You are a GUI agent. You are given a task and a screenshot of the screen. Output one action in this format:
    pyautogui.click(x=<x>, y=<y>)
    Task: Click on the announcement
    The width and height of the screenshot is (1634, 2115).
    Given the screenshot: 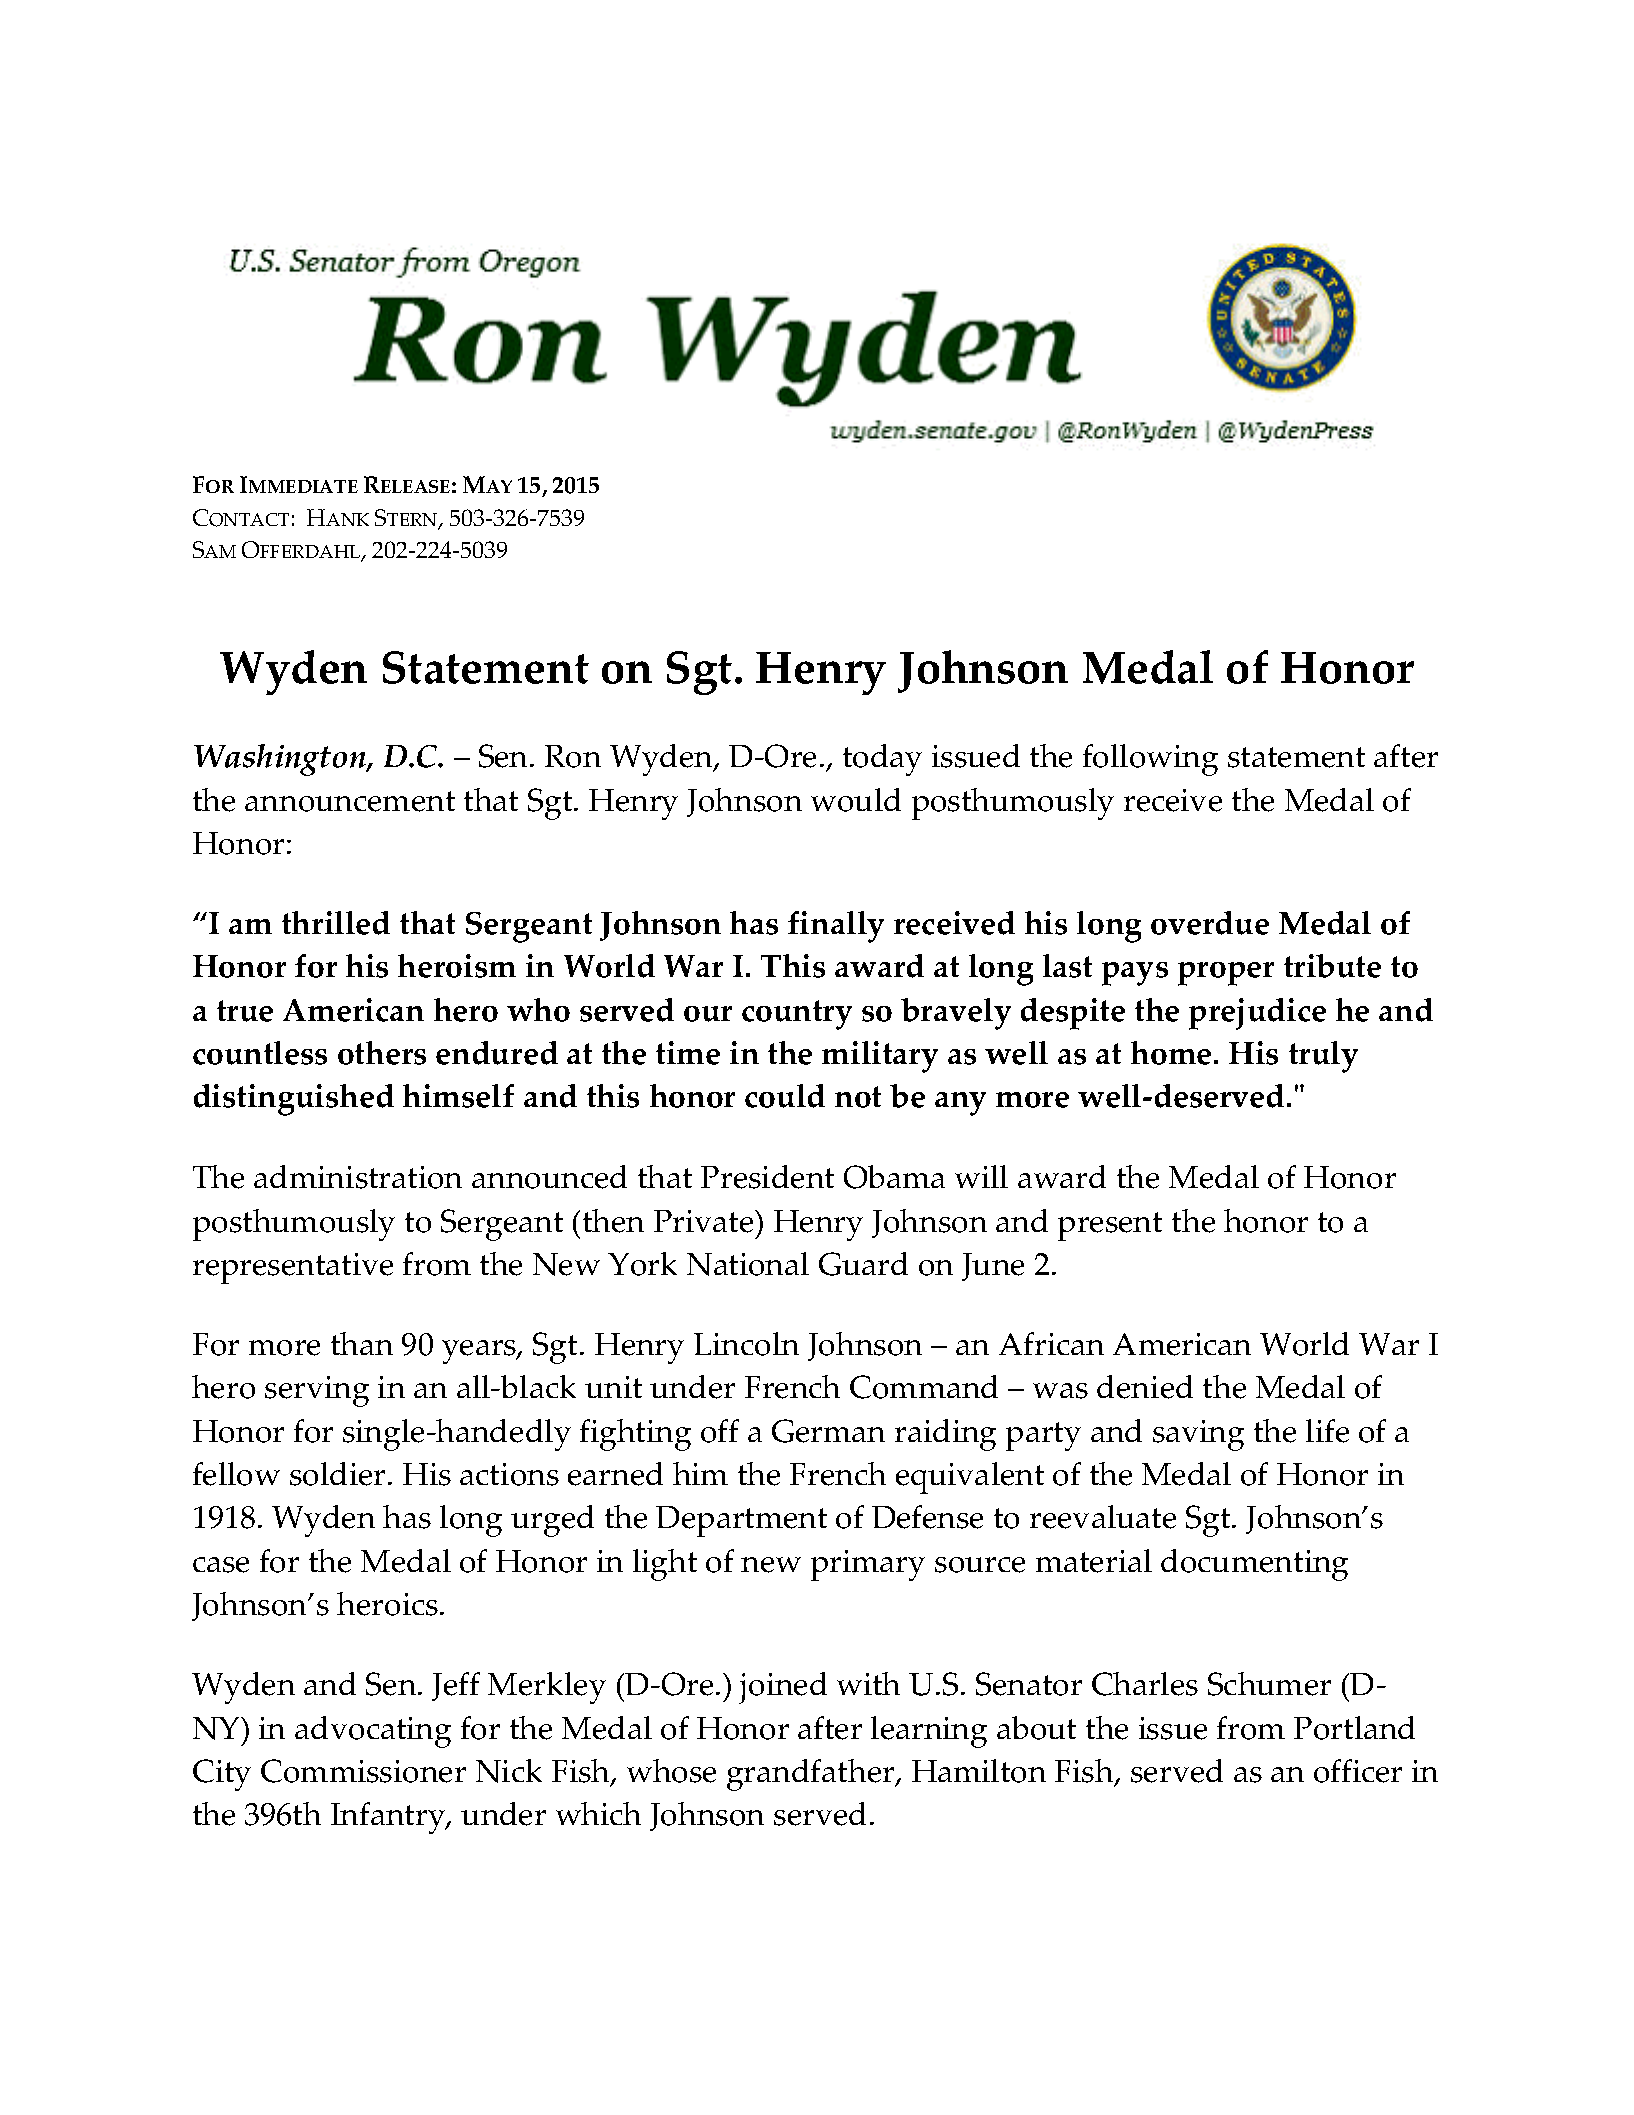 What is the action you would take?
    pyautogui.click(x=350, y=801)
